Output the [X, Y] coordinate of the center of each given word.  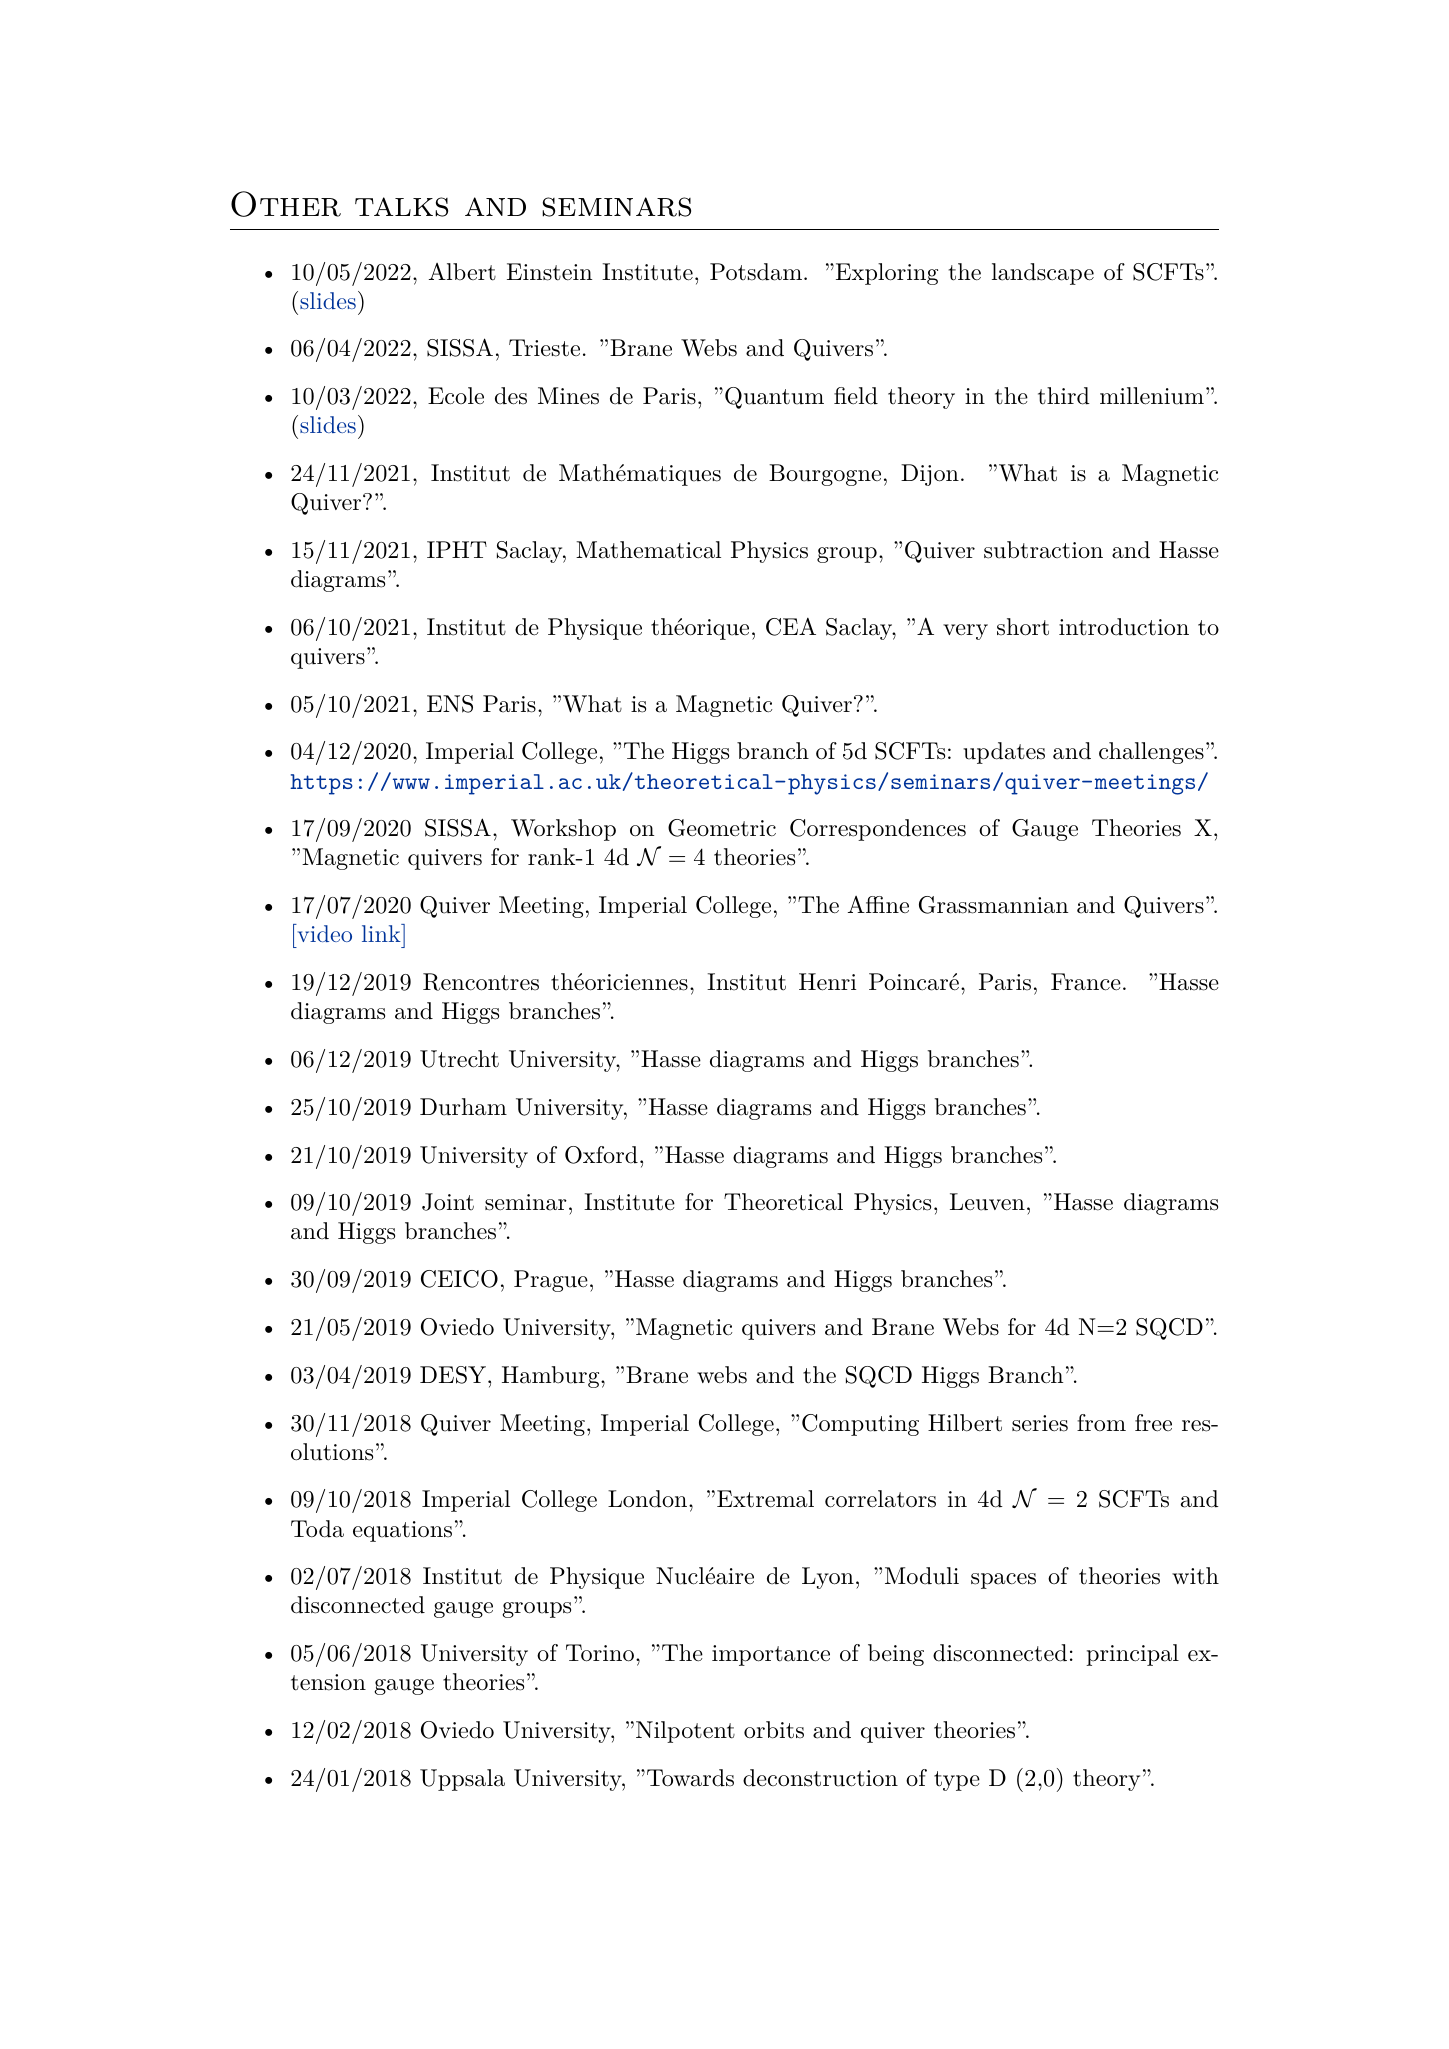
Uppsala [462, 1780]
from [1101, 1423]
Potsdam [756, 272]
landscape [1043, 274]
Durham [463, 1107]
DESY [454, 1375]
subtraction [1043, 550]
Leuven [987, 1202]
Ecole [456, 396]
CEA [791, 627]
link [382, 933]
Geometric [722, 828]
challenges [1151, 753]
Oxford [601, 1155]
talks [401, 207]
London [649, 1499]
